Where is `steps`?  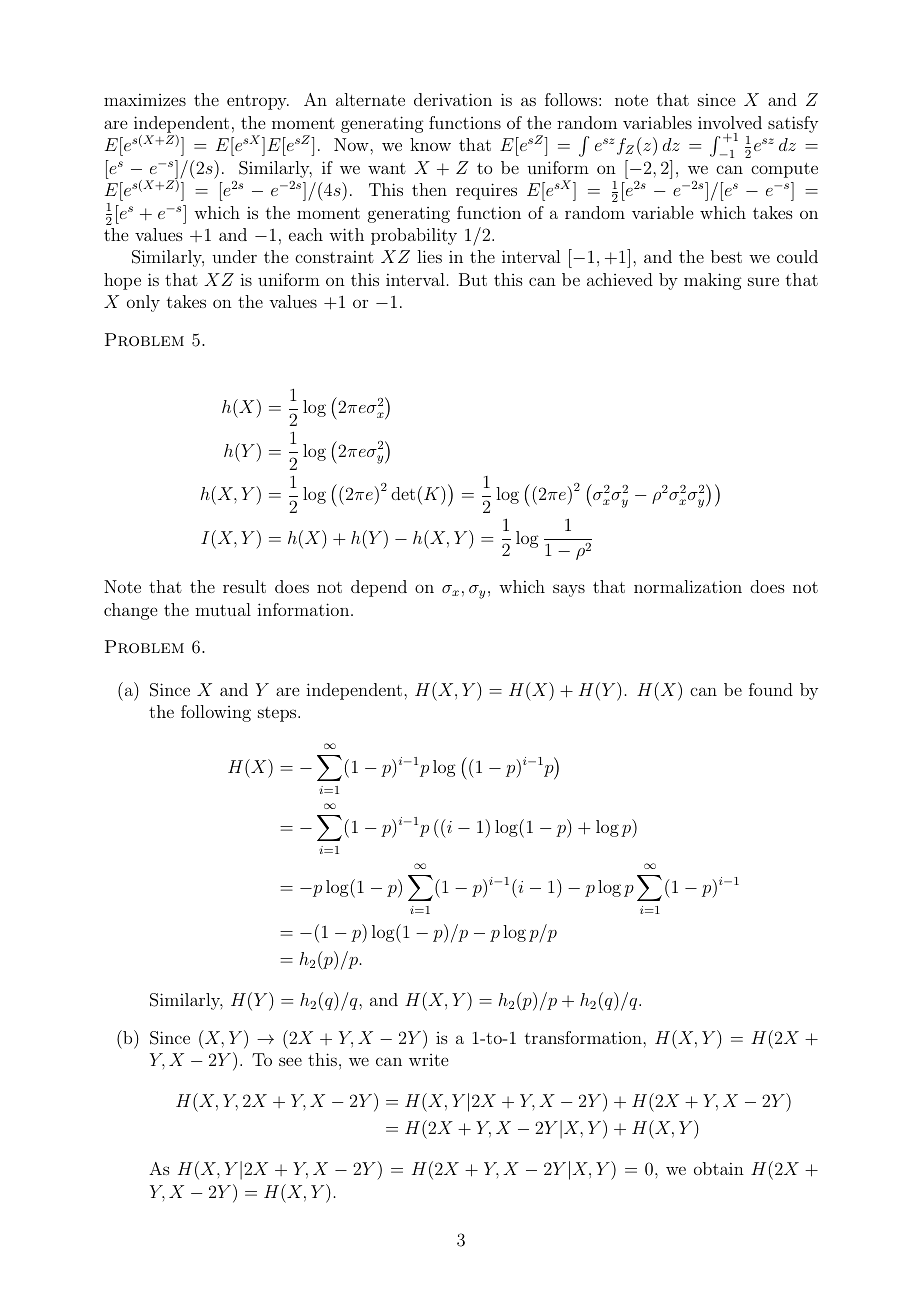
steps is located at coordinates (278, 714).
